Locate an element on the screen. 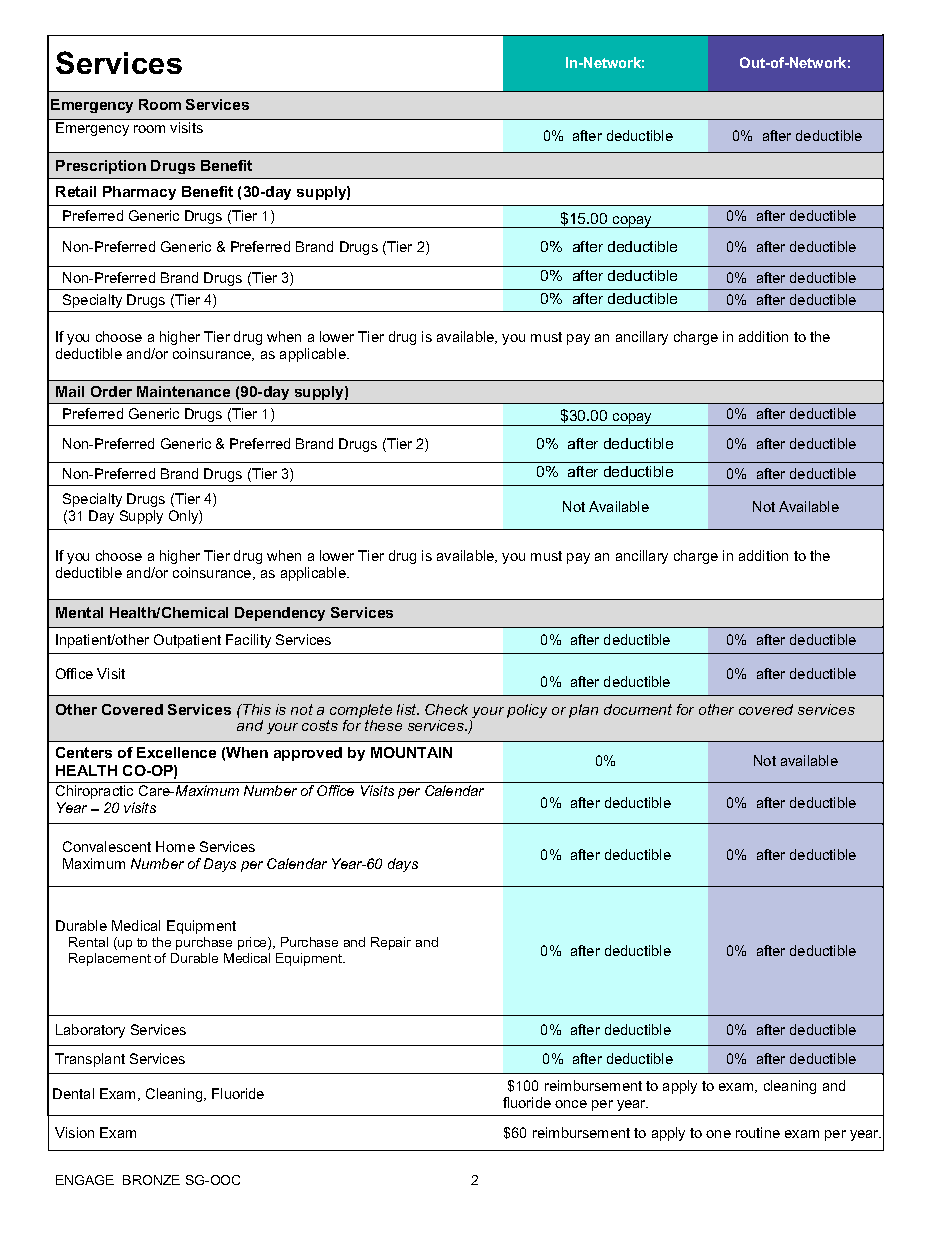 This screenshot has height=1233, width=952. one is located at coordinates (718, 1134).
